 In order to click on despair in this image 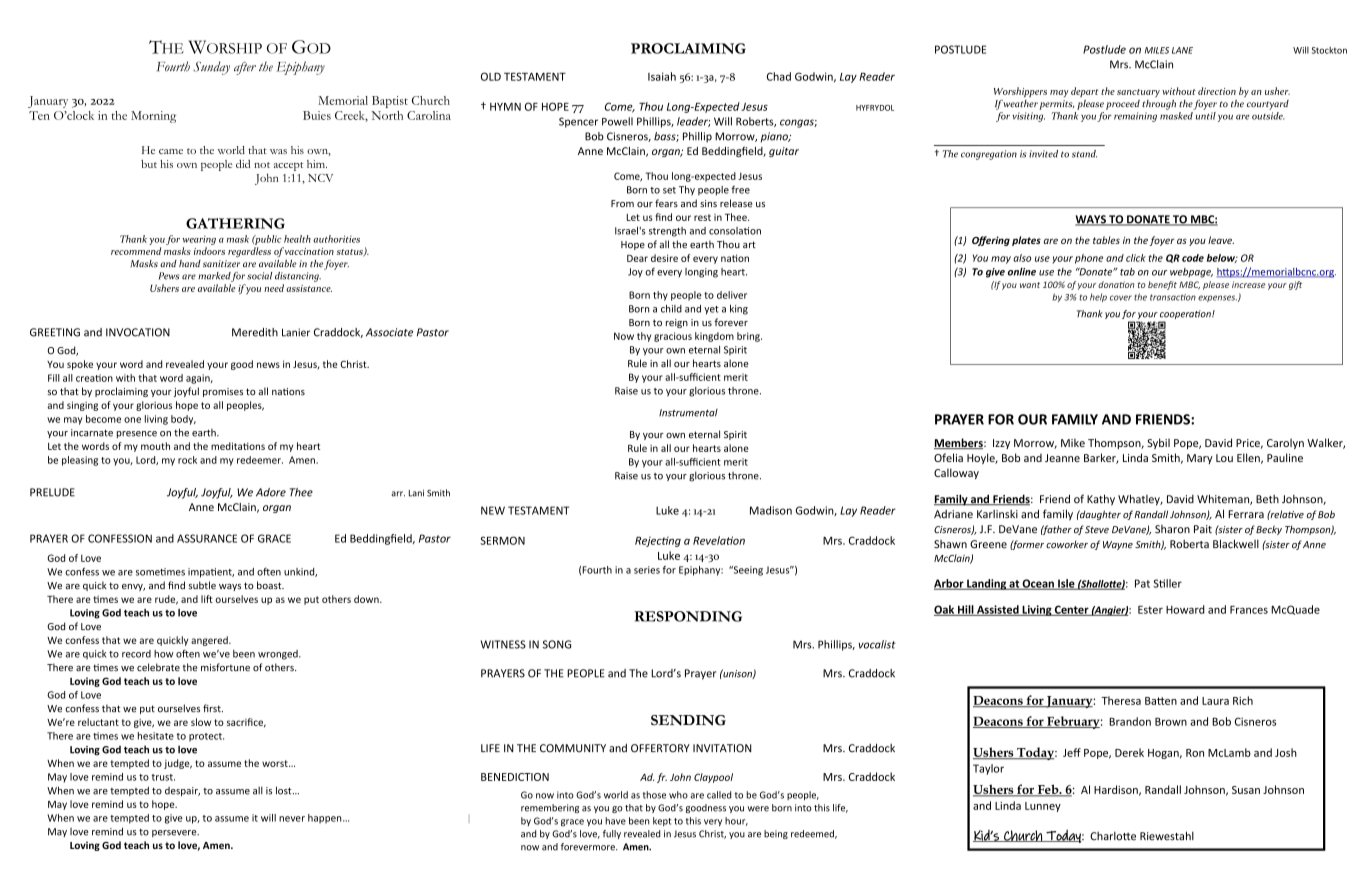, I will do `click(182, 791)`.
